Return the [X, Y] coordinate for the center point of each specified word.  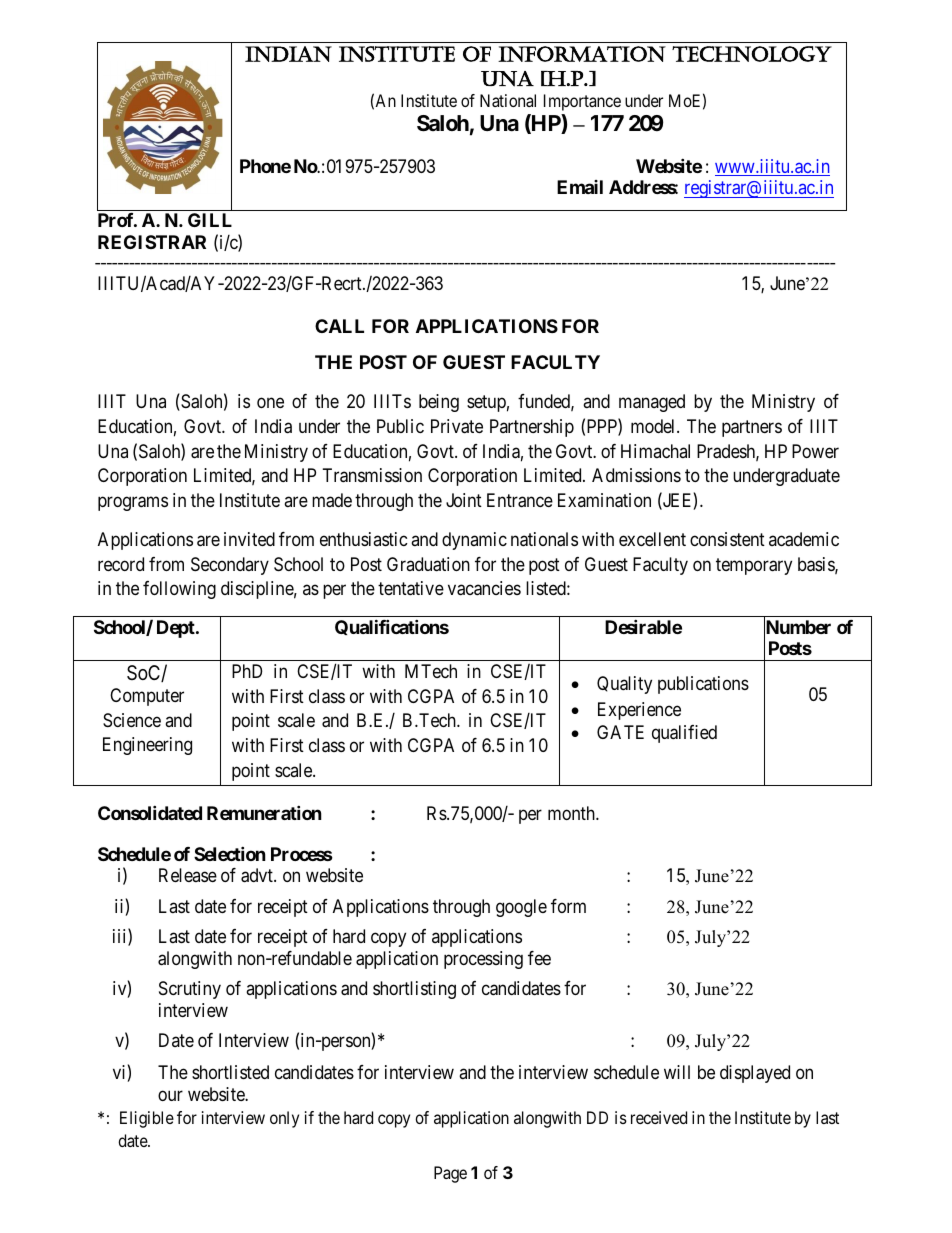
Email [580, 187]
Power [815, 451]
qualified [684, 734]
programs [133, 503]
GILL [210, 220]
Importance [582, 102]
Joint [464, 500]
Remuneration [264, 812]
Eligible [147, 1119]
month [572, 813]
